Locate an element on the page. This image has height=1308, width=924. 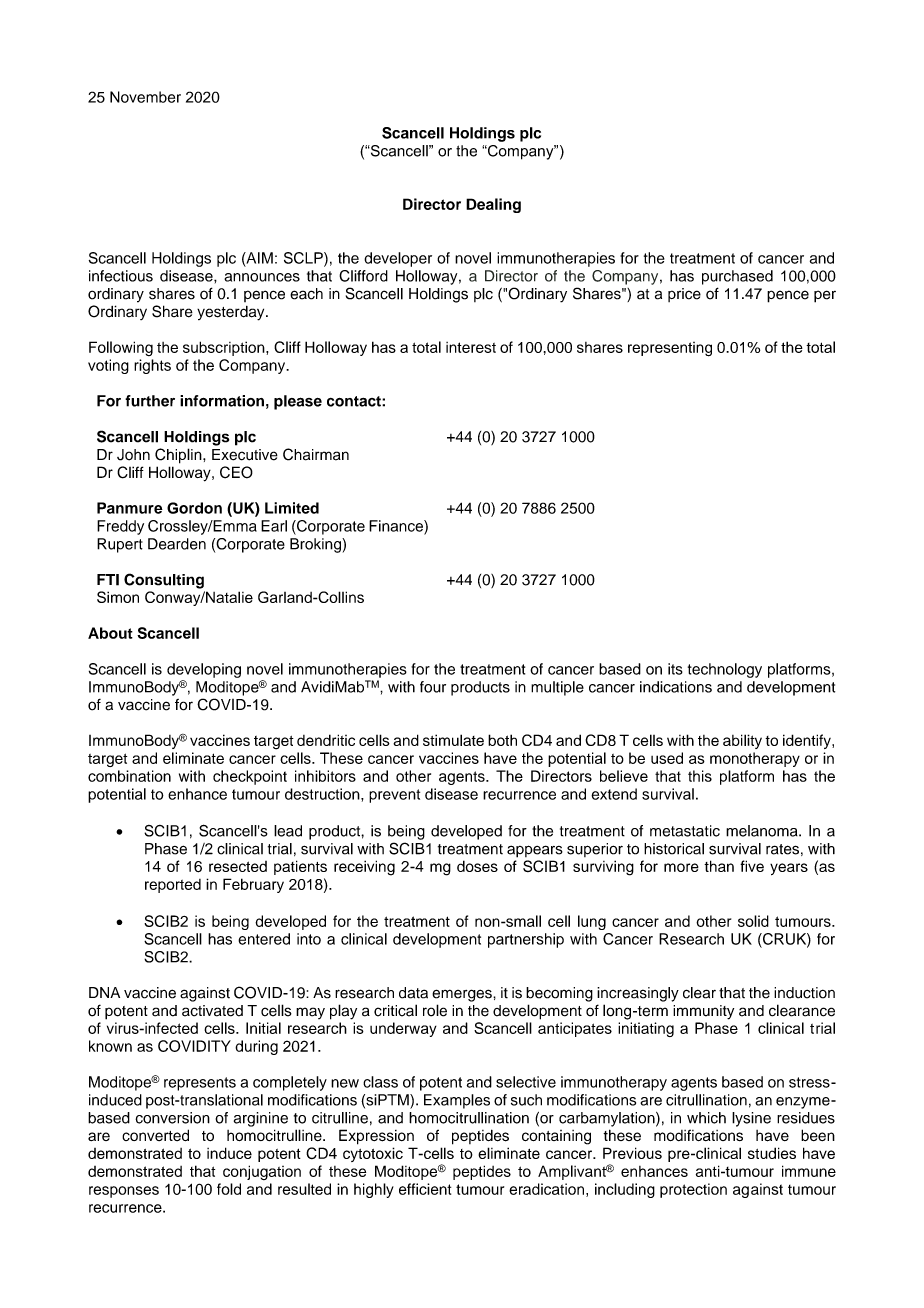
Dealing is located at coordinates (493, 205).
